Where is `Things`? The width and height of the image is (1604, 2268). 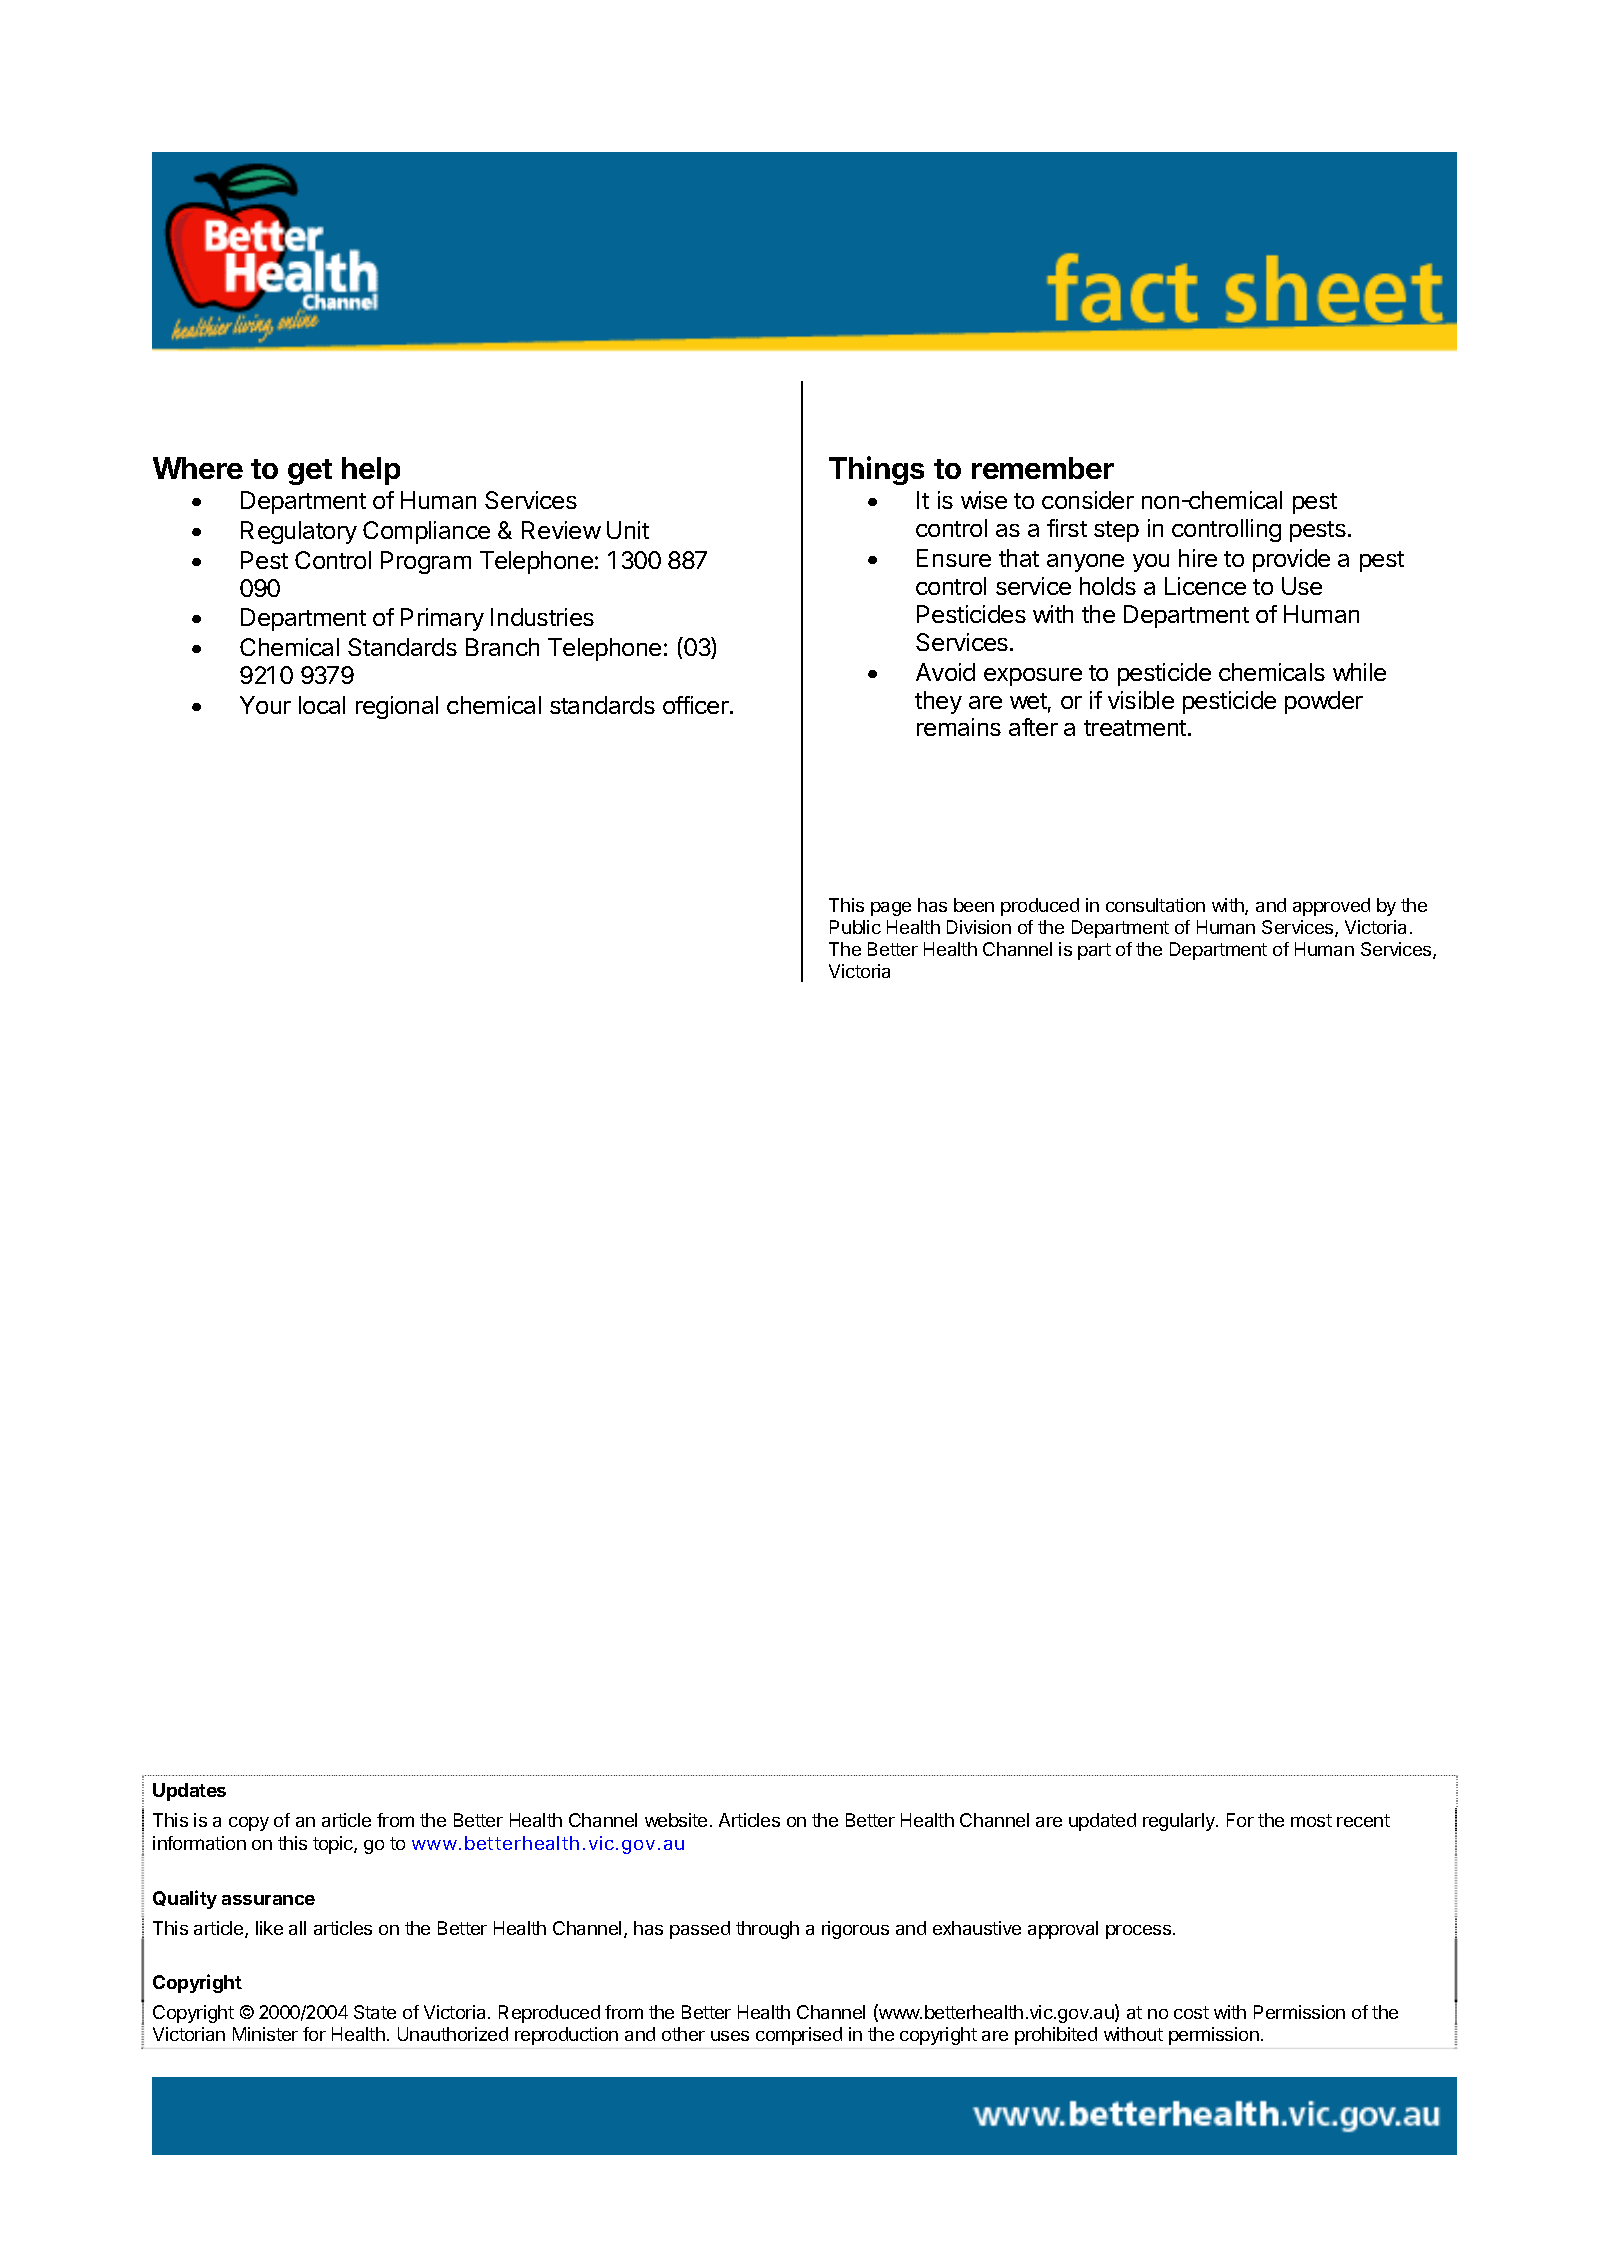 Things is located at coordinates (876, 470).
